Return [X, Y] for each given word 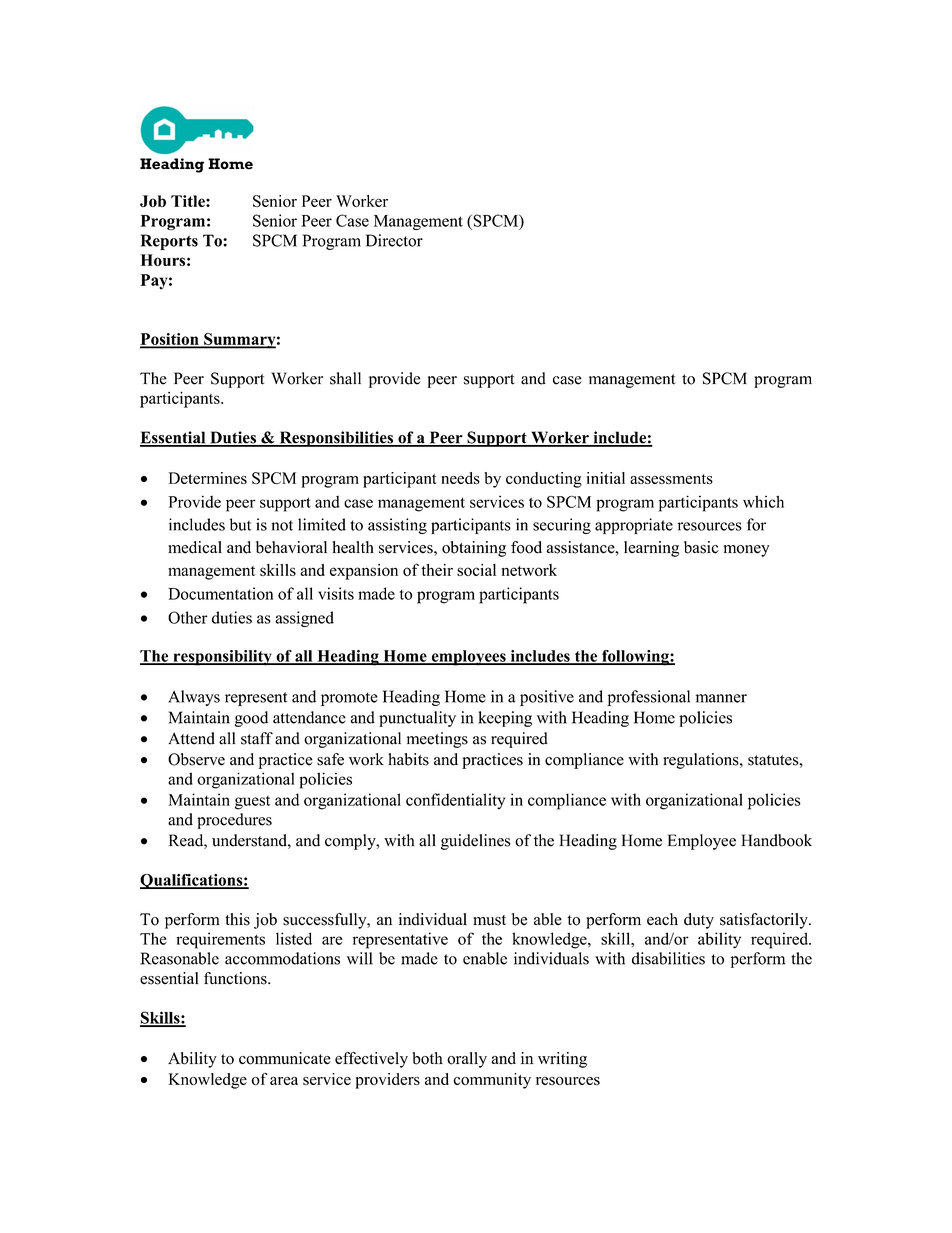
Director [394, 240]
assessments [671, 479]
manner [721, 698]
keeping [505, 719]
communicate [285, 1058]
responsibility [222, 658]
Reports [169, 242]
